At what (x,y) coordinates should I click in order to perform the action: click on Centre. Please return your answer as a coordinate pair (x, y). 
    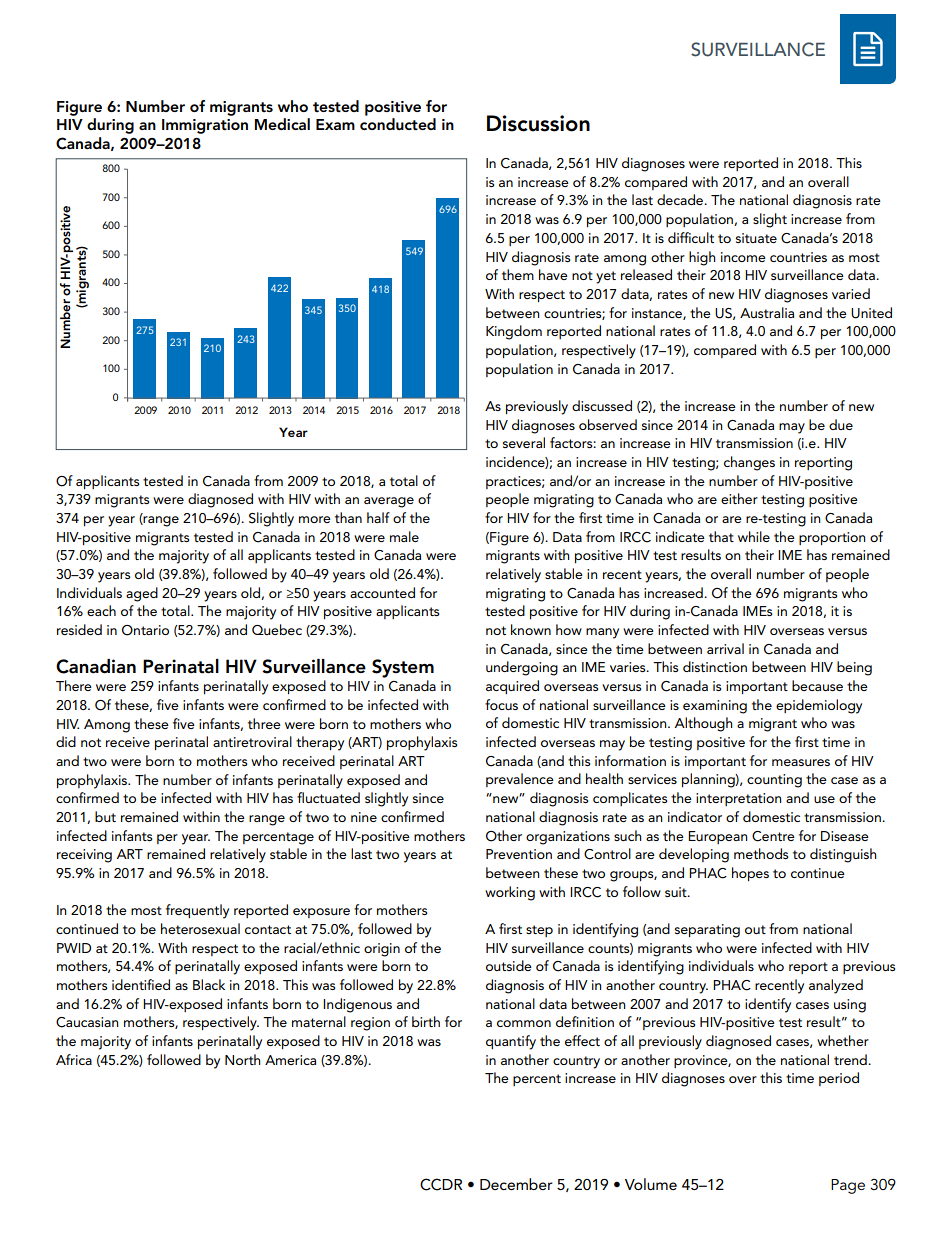
    Looking at the image, I should click on (773, 836).
